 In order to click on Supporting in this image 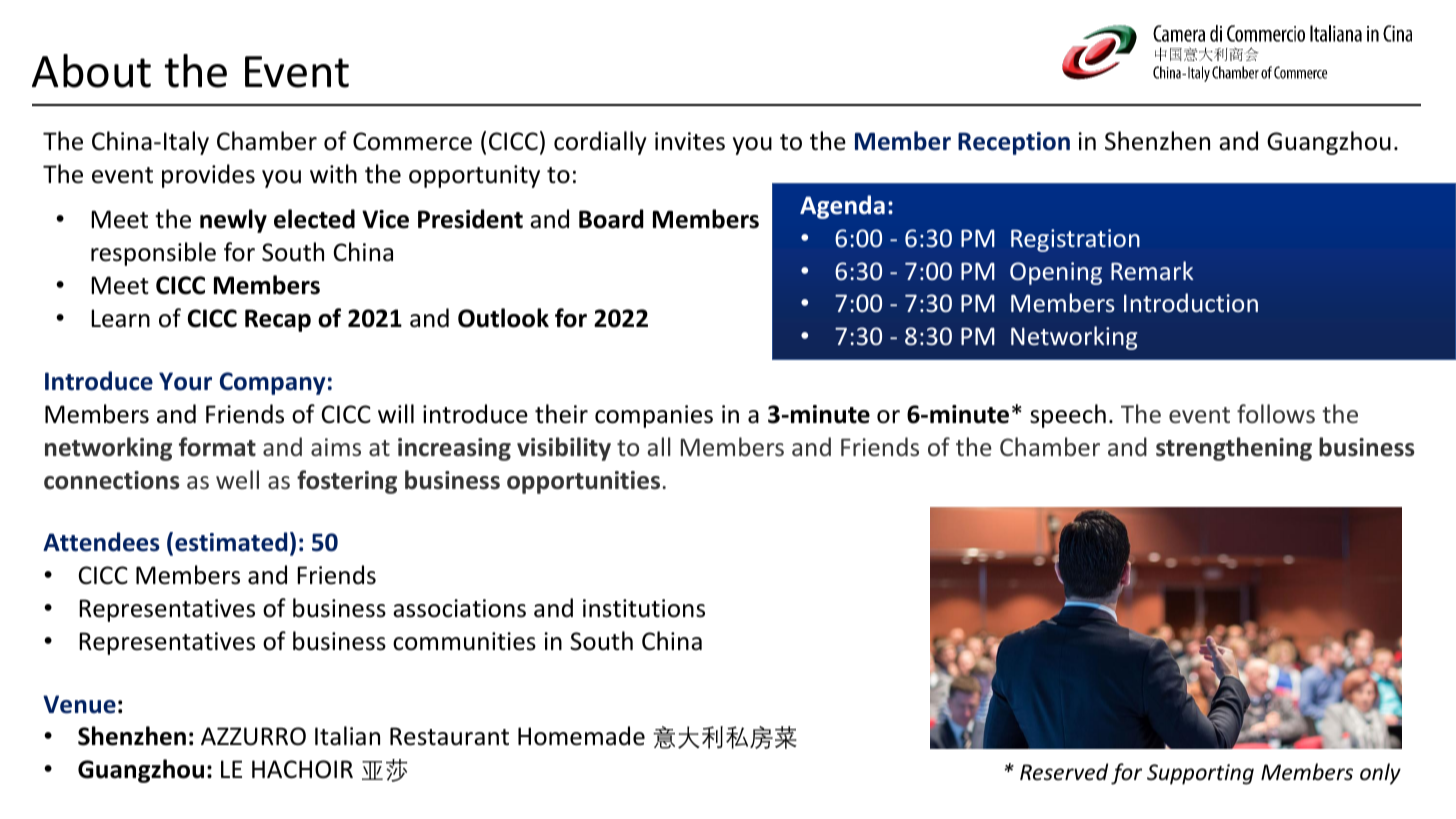, I will do `click(1200, 774)`.
